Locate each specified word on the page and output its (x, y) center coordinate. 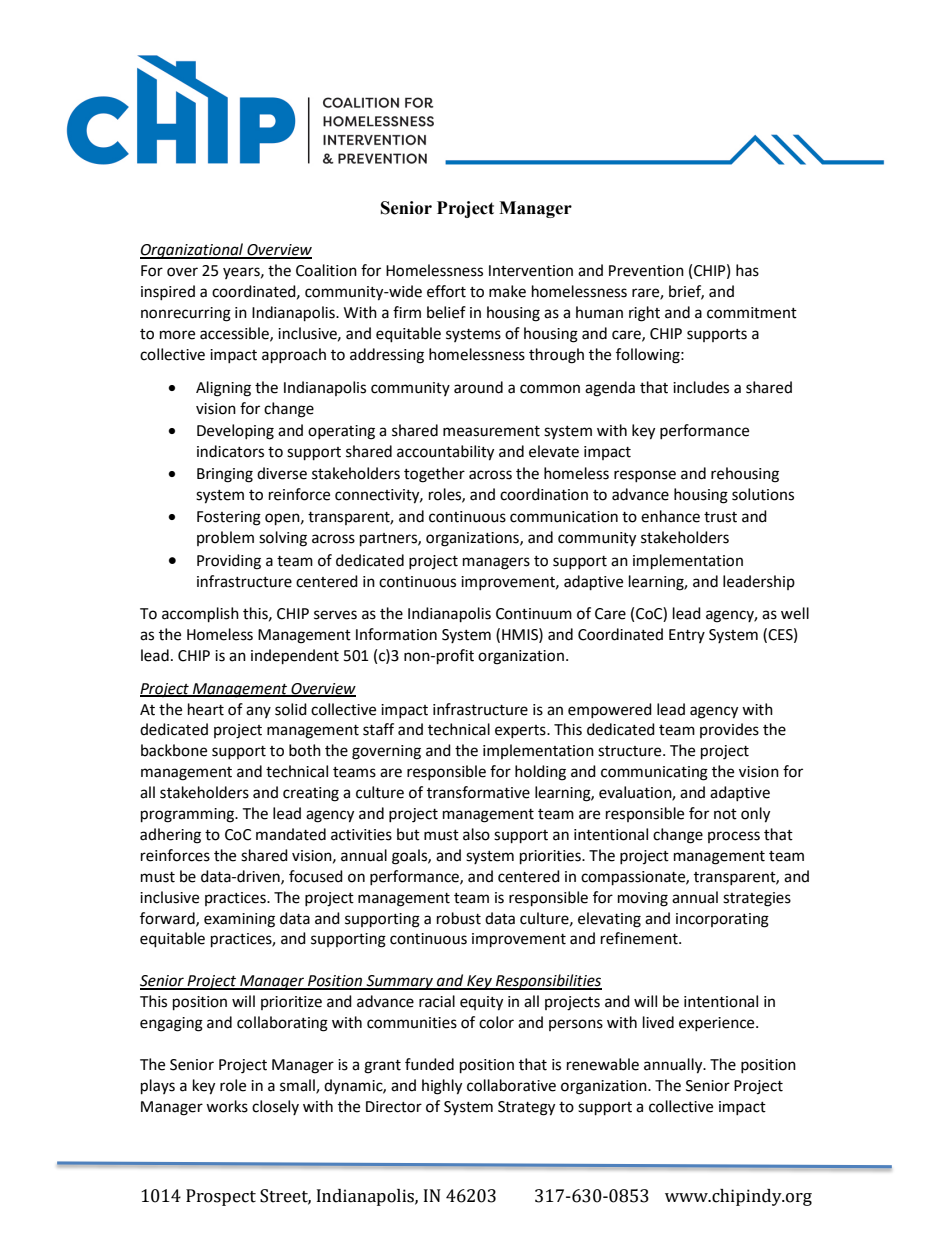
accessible (235, 334)
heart (206, 709)
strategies (757, 899)
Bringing (225, 475)
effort (446, 291)
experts (521, 731)
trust (720, 517)
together (434, 475)
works (227, 1106)
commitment (752, 313)
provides (729, 730)
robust (459, 918)
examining (239, 920)
